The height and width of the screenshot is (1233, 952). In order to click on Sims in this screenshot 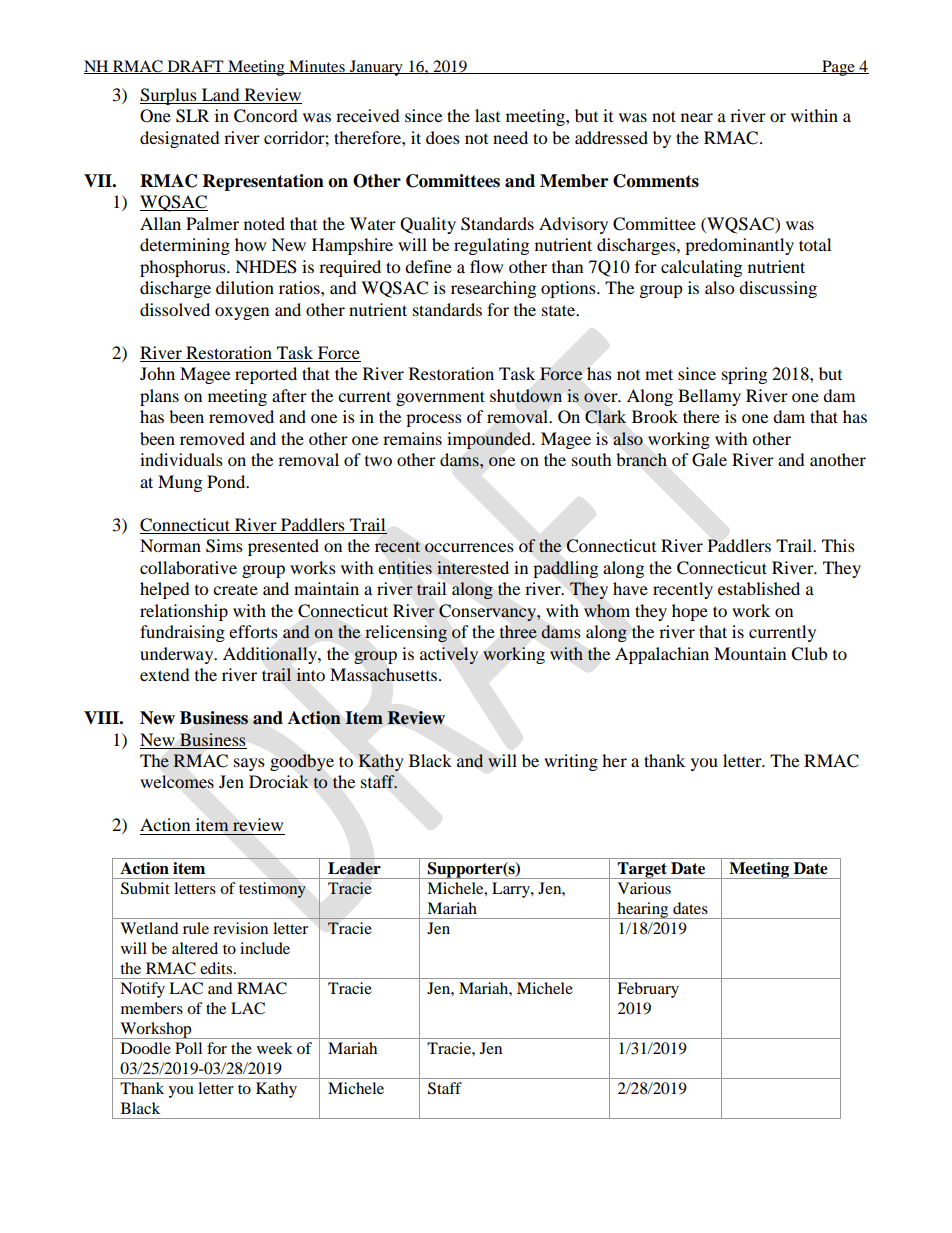, I will do `click(224, 546)`.
